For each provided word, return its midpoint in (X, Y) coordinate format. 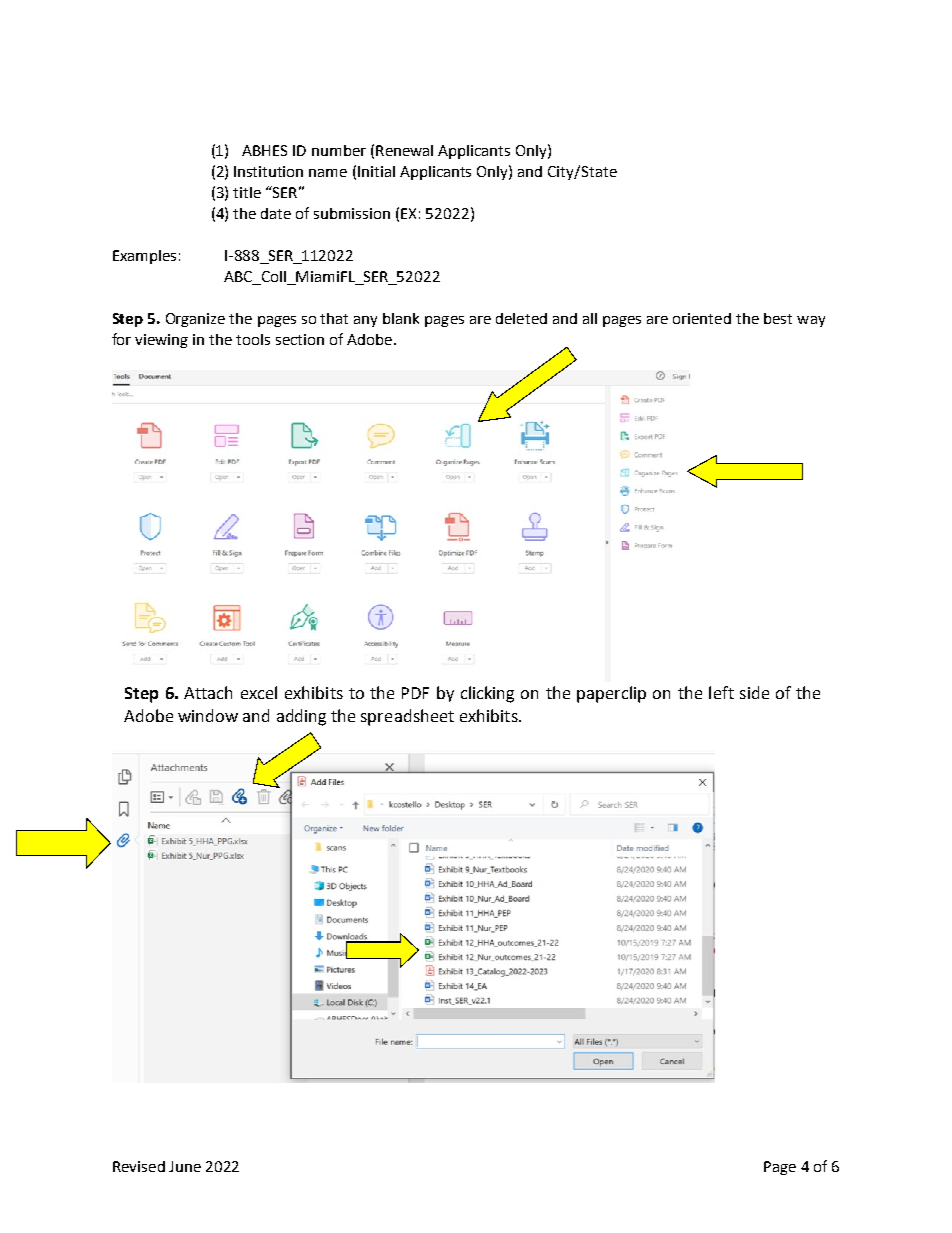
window (208, 715)
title (247, 192)
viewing (161, 341)
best (778, 318)
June (185, 1166)
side (754, 692)
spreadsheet (407, 717)
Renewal (404, 150)
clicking (487, 694)
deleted (521, 318)
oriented (702, 318)
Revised (139, 1166)
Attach (208, 692)
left (721, 692)
